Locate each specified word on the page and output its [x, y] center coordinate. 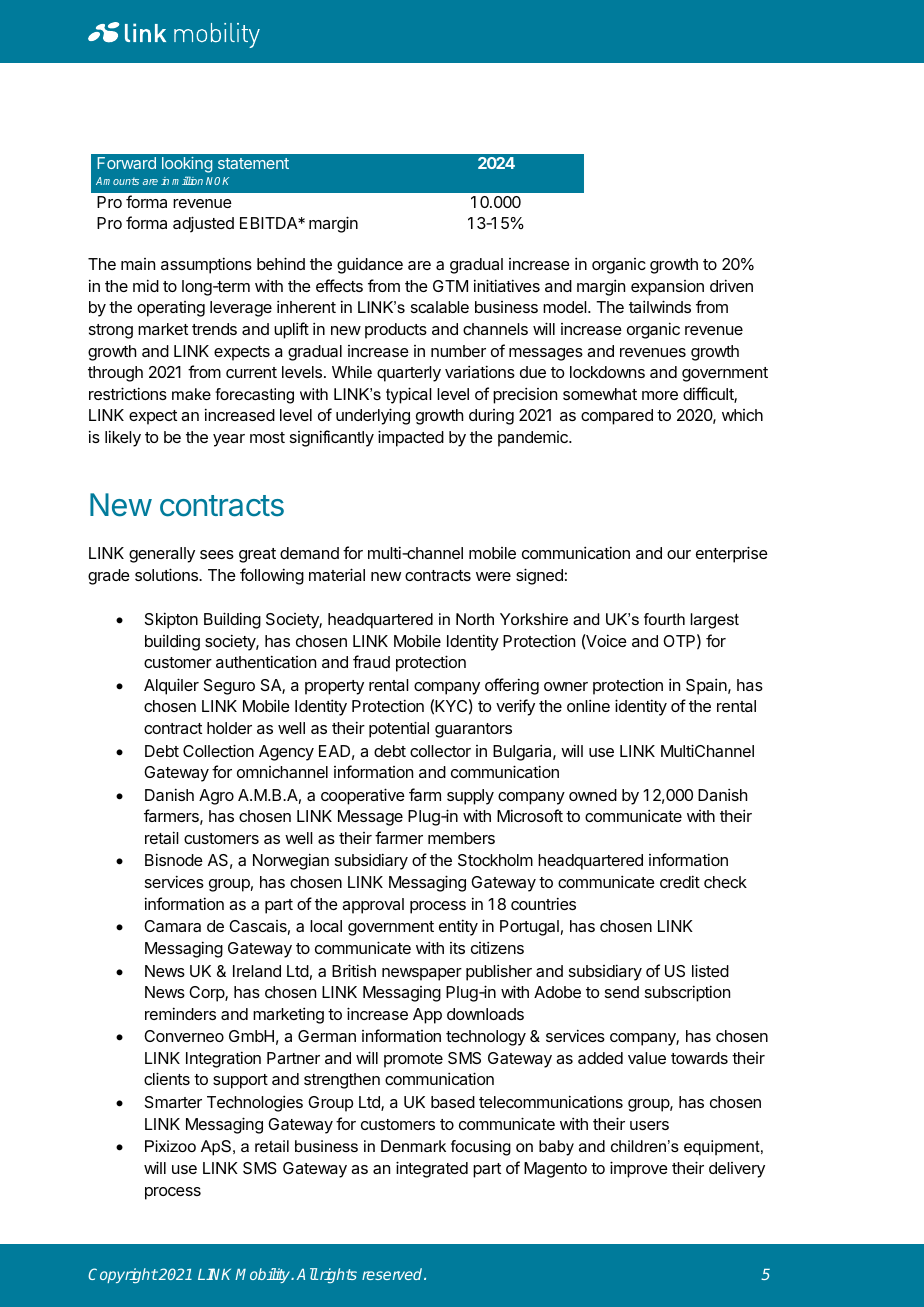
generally [162, 555]
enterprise [732, 554]
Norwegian [291, 861]
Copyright [123, 1275]
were [493, 576]
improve [639, 1169]
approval [373, 906]
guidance [370, 266]
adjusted [203, 224]
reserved [393, 1274]
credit [680, 881]
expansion [667, 288]
